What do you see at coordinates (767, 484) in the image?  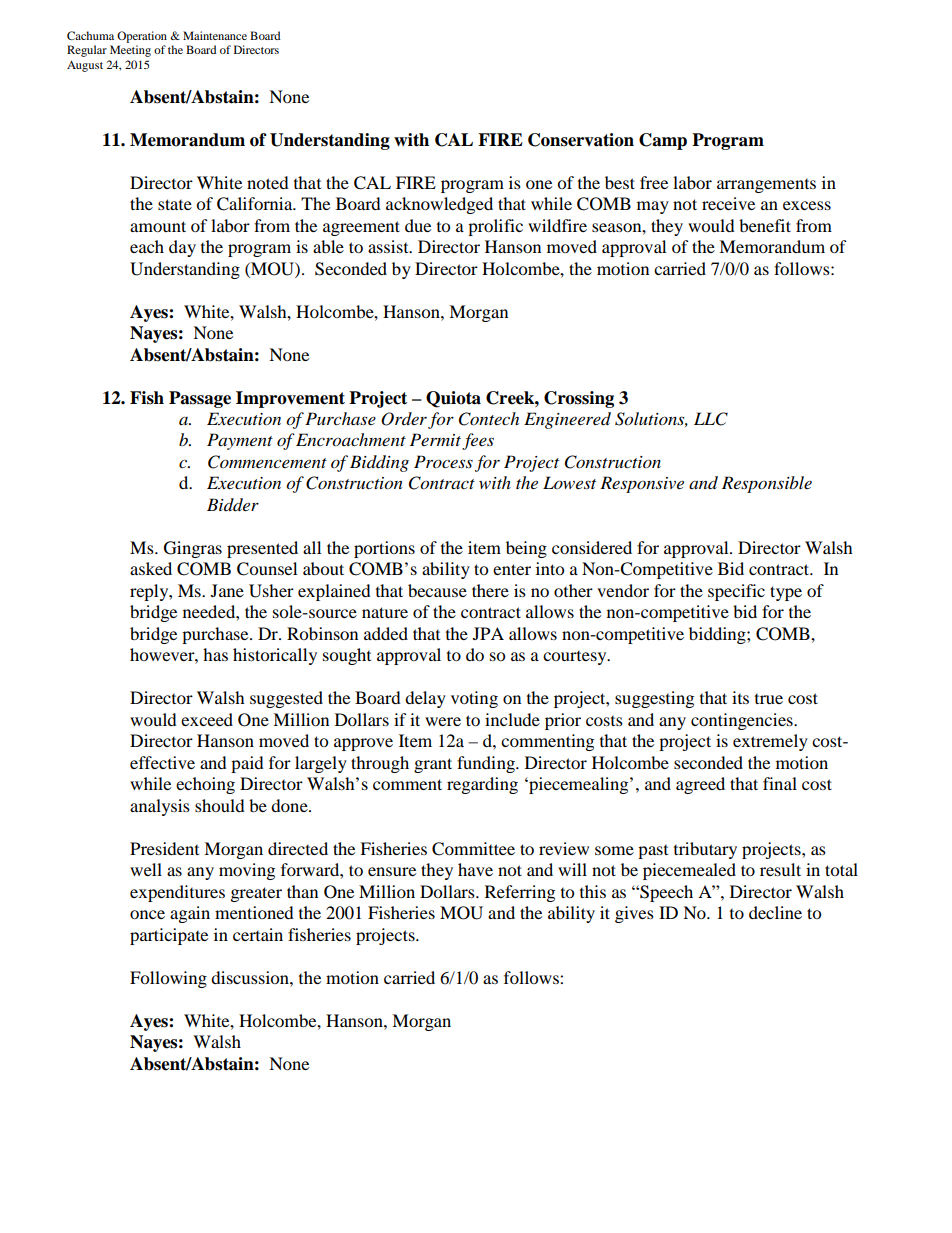 I see `Responsible` at bounding box center [767, 484].
